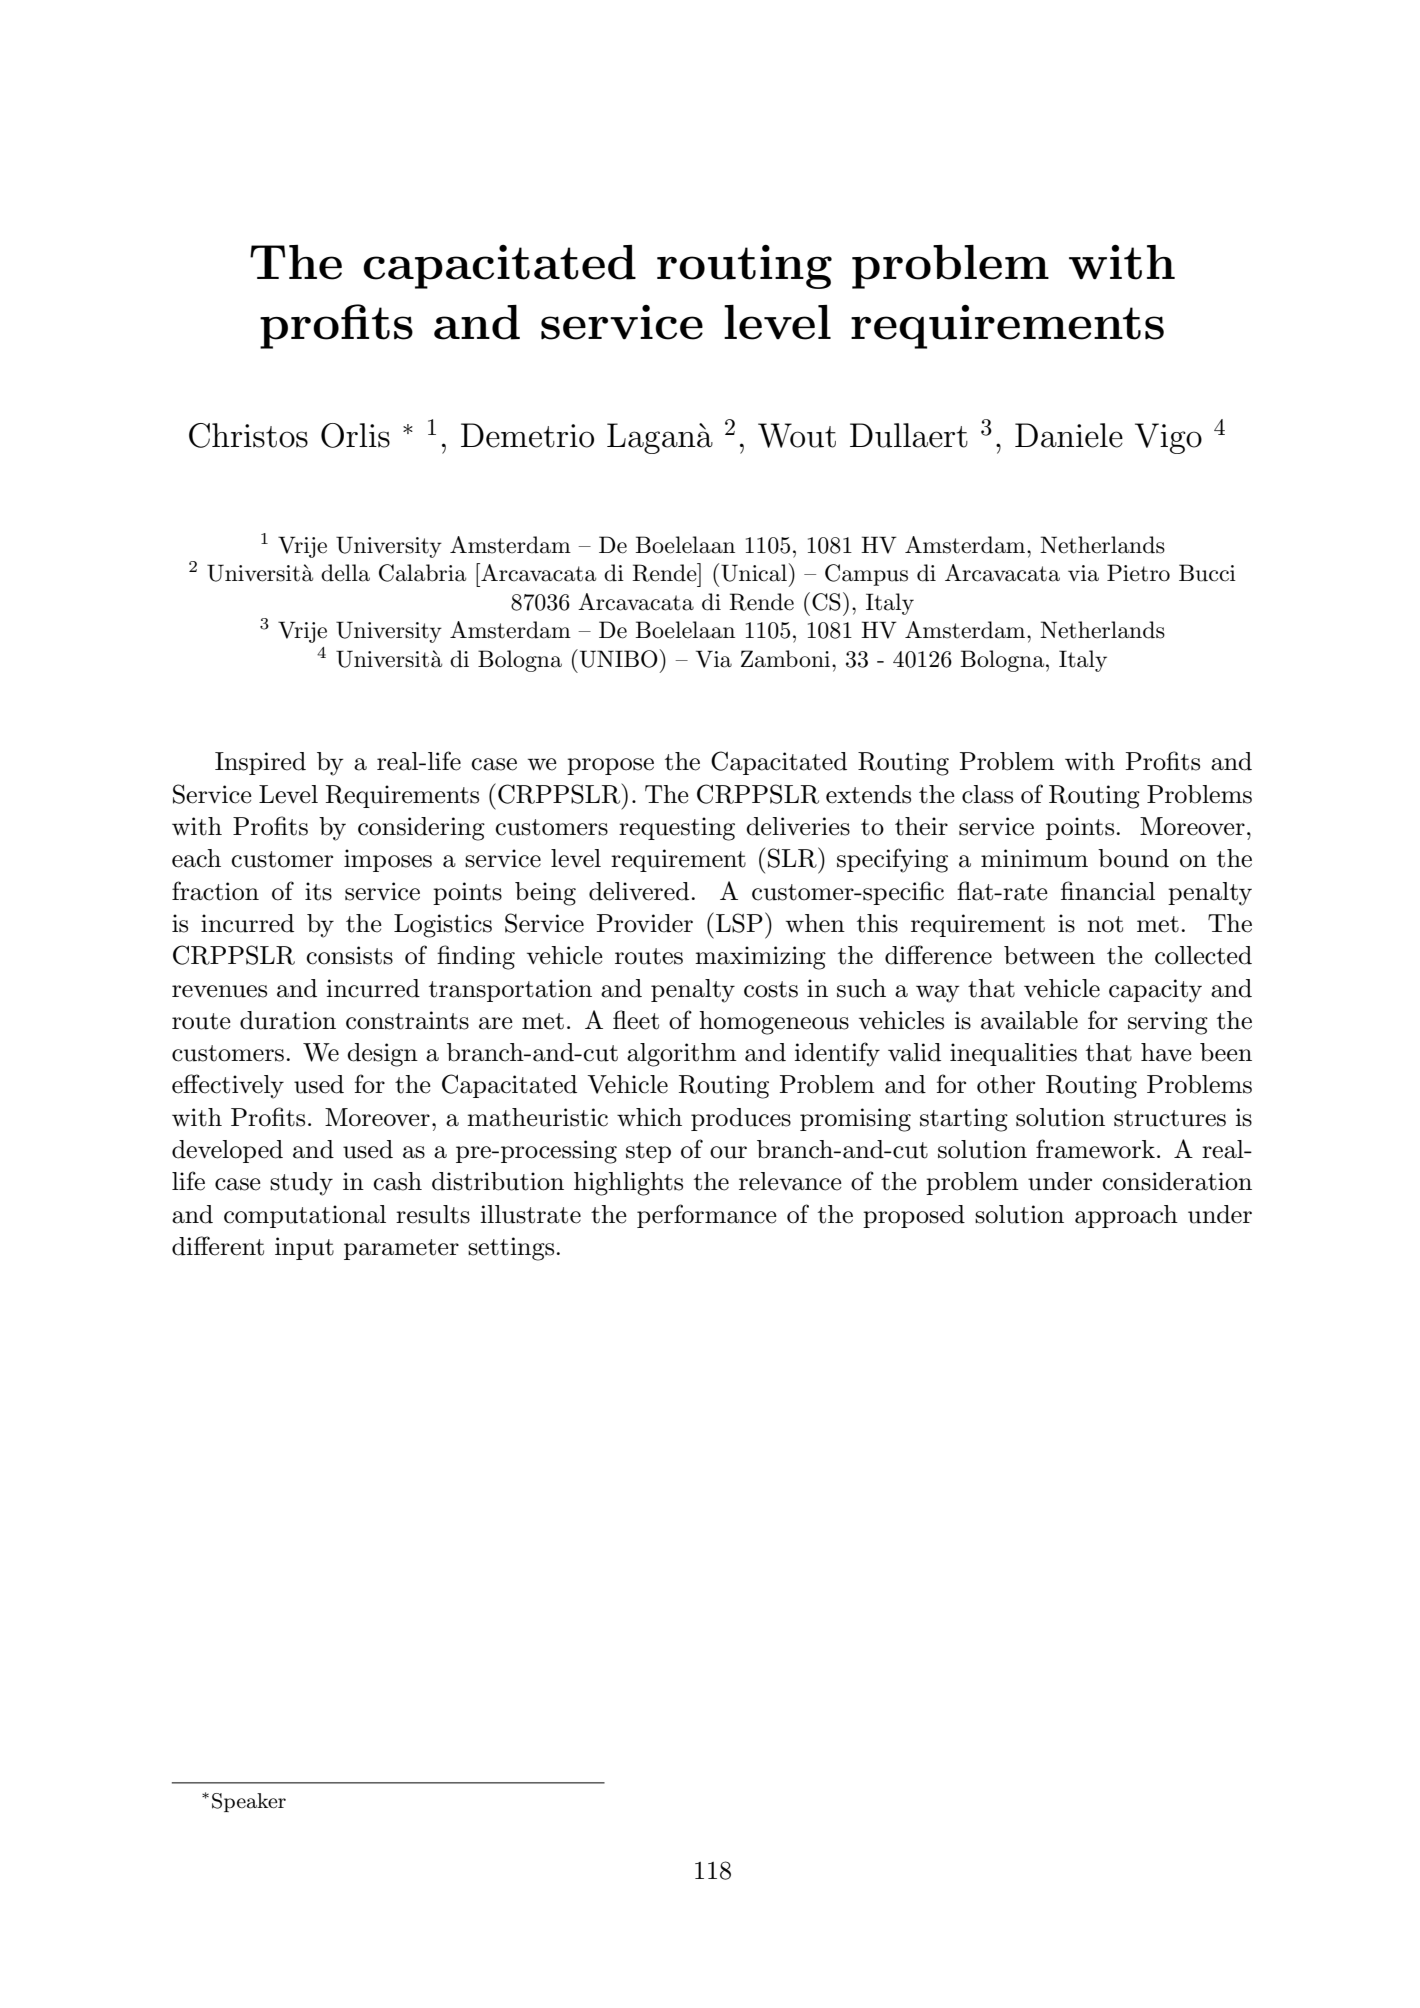  I want to click on extends, so click(868, 794).
